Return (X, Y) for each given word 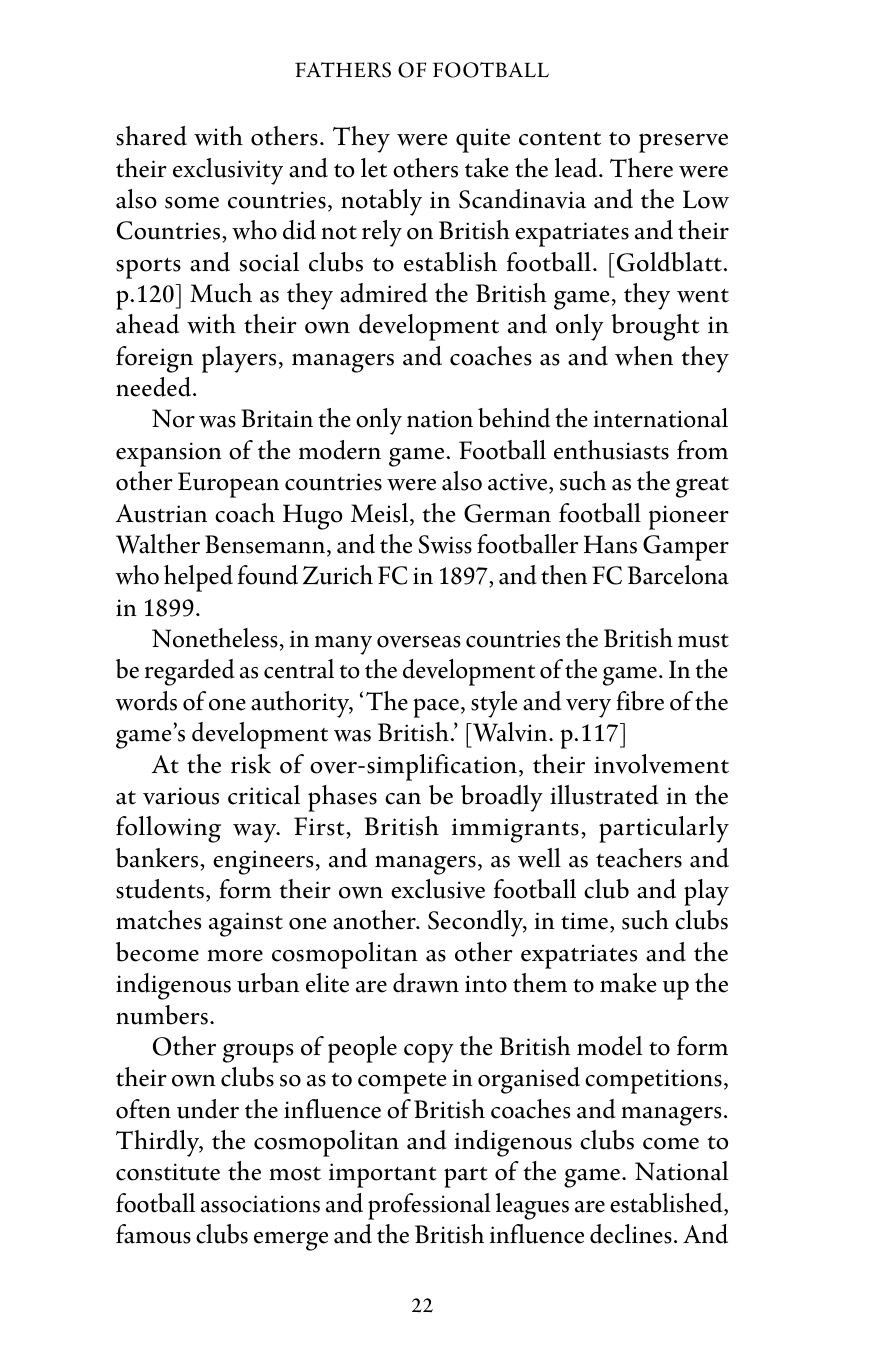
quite (483, 140)
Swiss (445, 544)
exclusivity (228, 171)
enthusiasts (611, 450)
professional (429, 1206)
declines (631, 1234)
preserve (683, 143)
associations (260, 1204)
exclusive (438, 889)
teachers (639, 858)
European (228, 485)
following (168, 829)
